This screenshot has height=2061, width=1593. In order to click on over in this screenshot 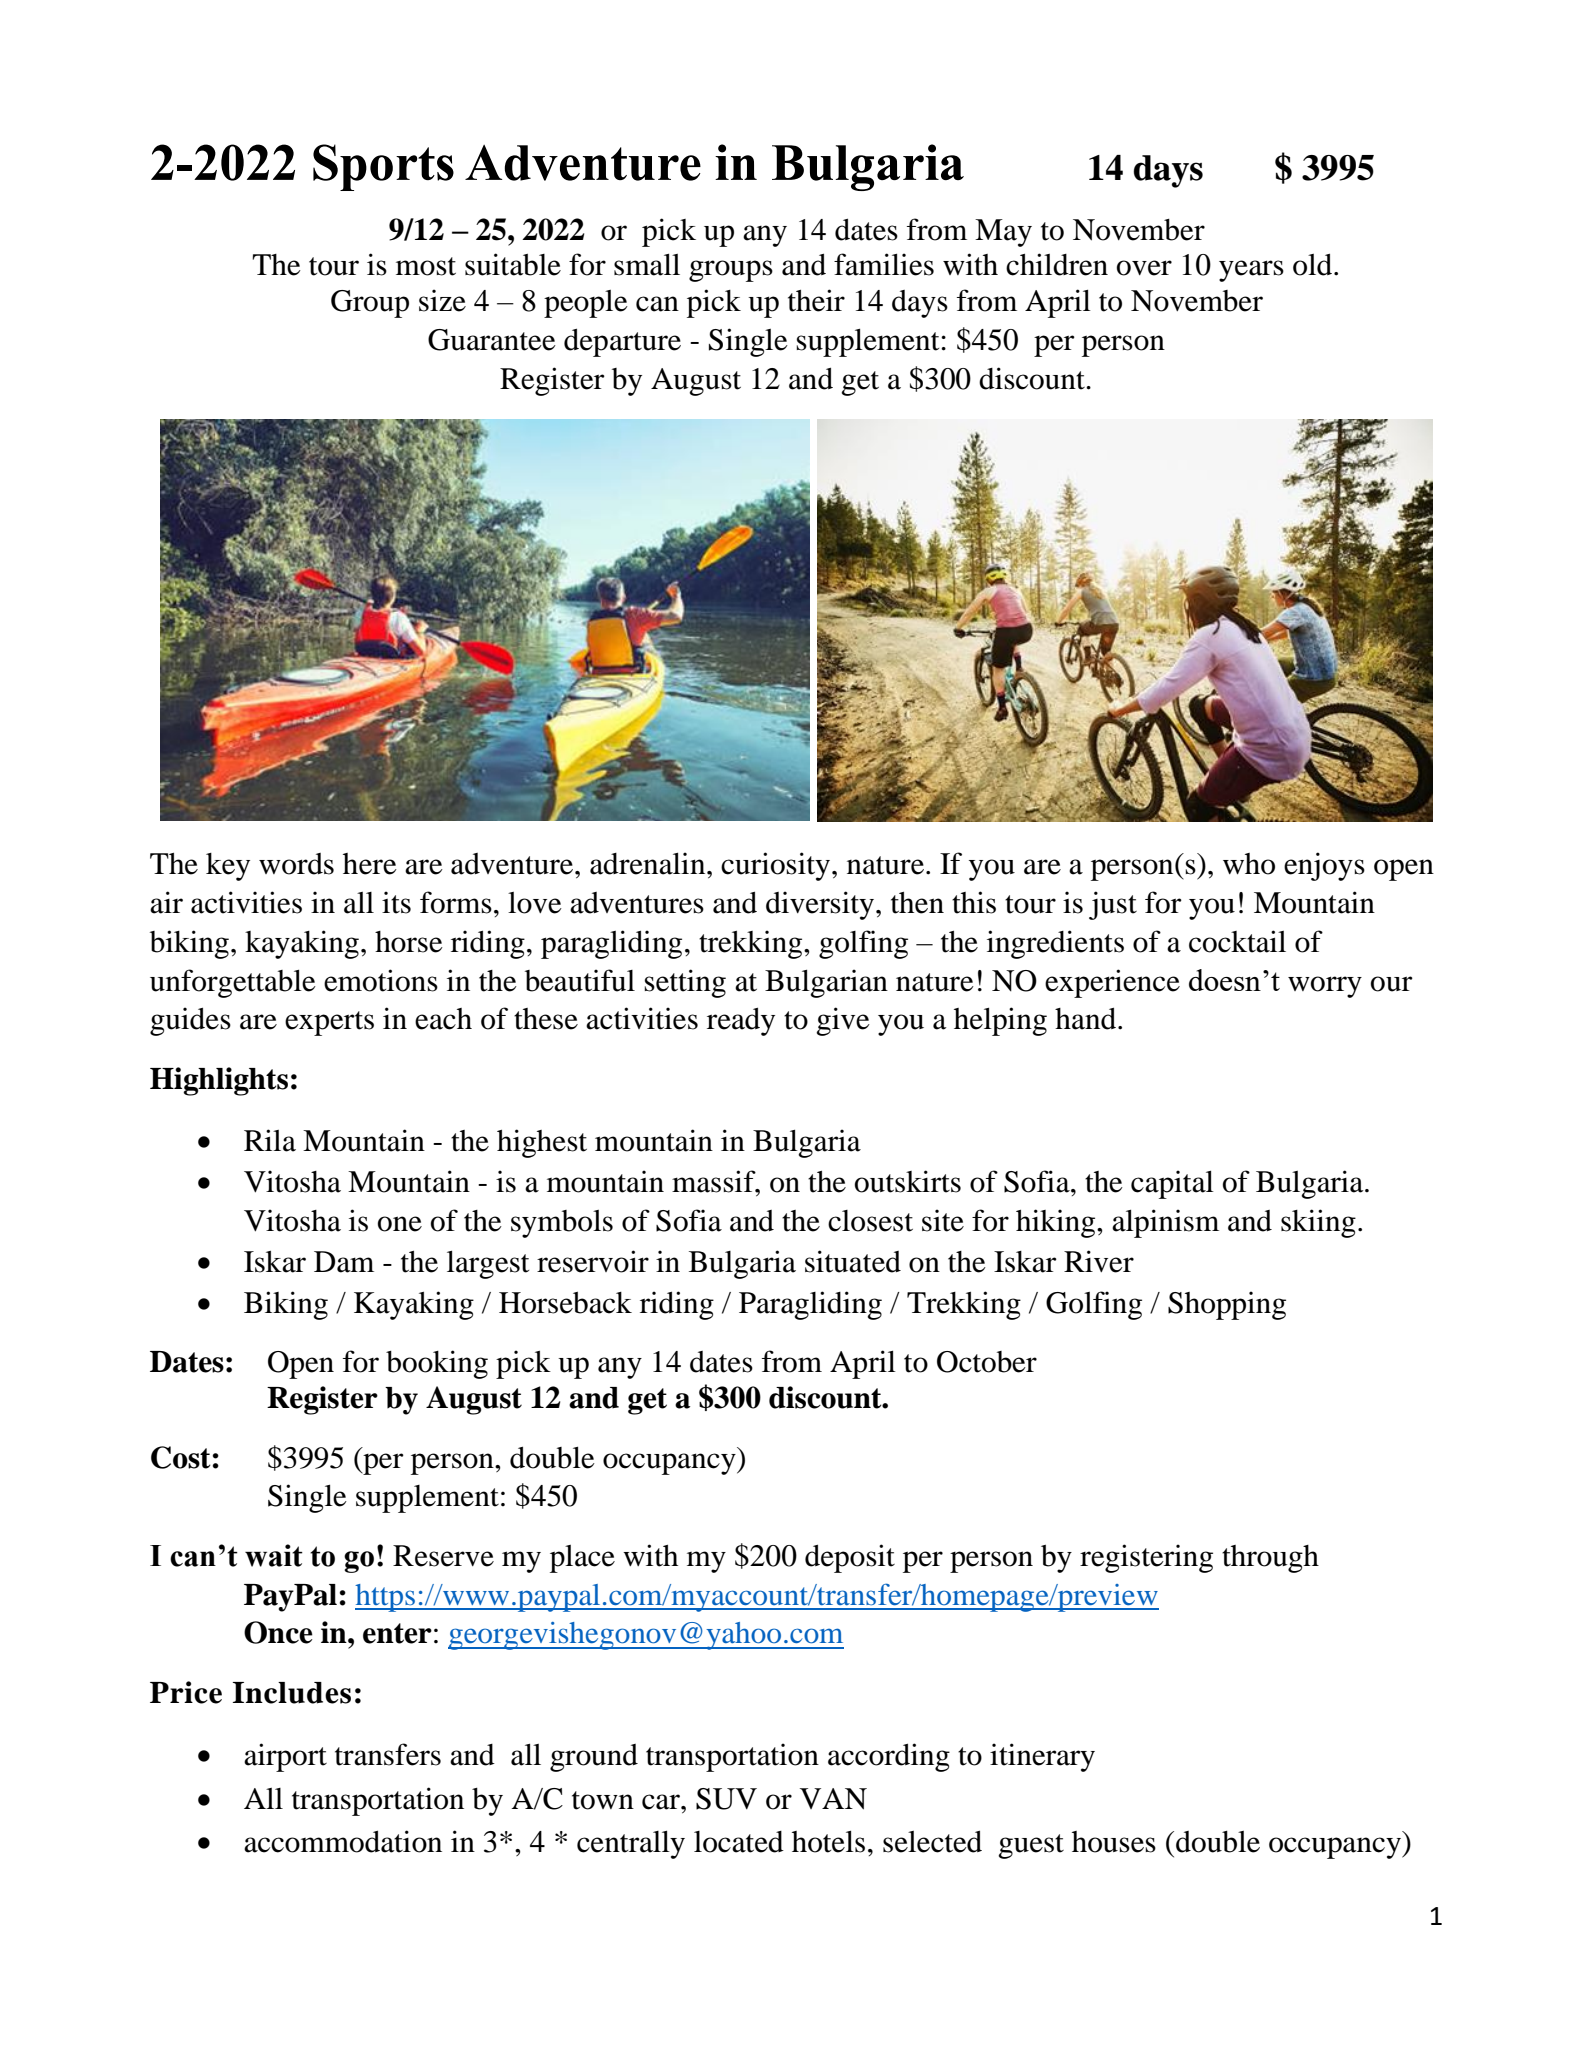, I will do `click(1144, 268)`.
